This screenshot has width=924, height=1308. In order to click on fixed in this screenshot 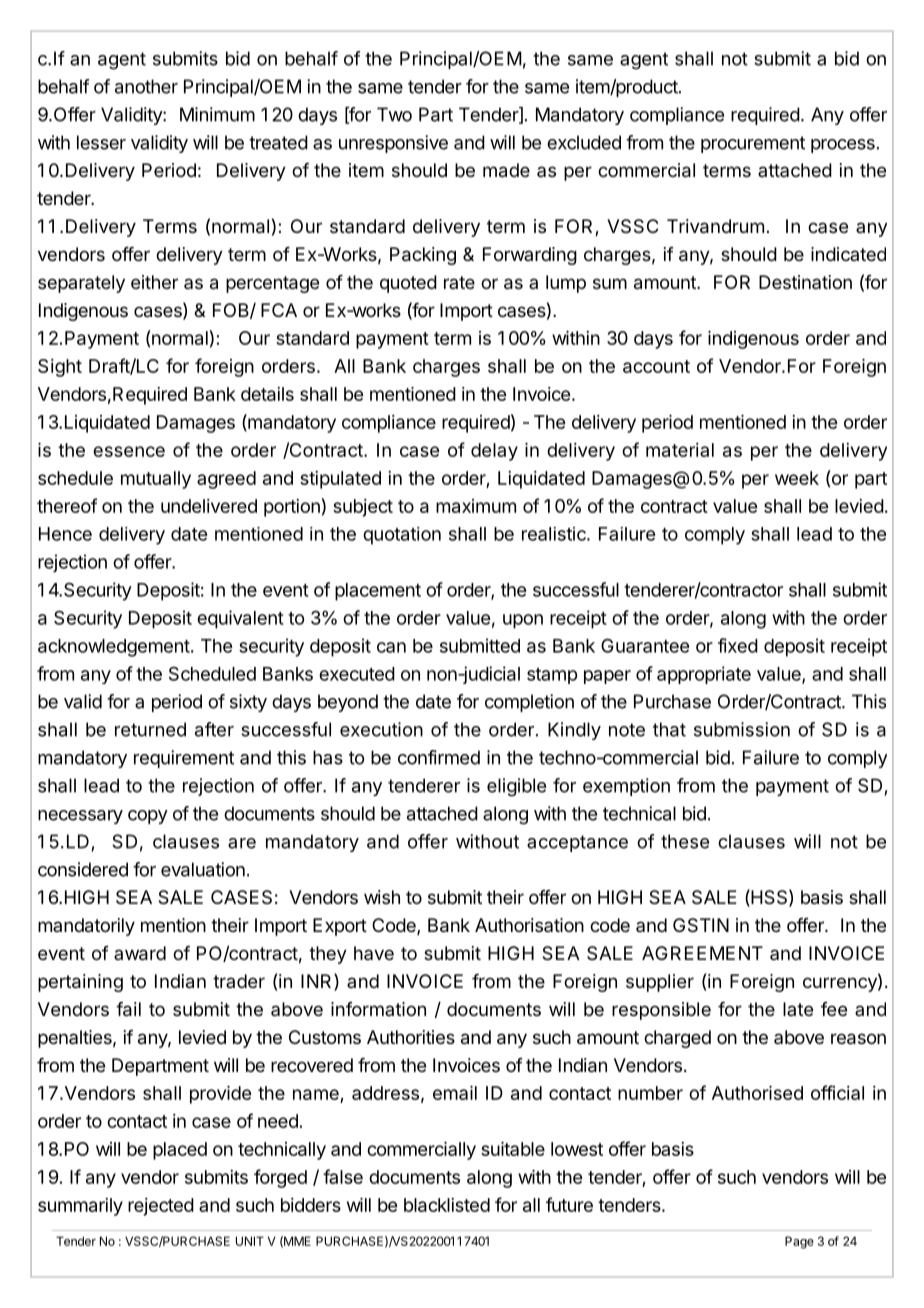, I will do `click(738, 645)`.
